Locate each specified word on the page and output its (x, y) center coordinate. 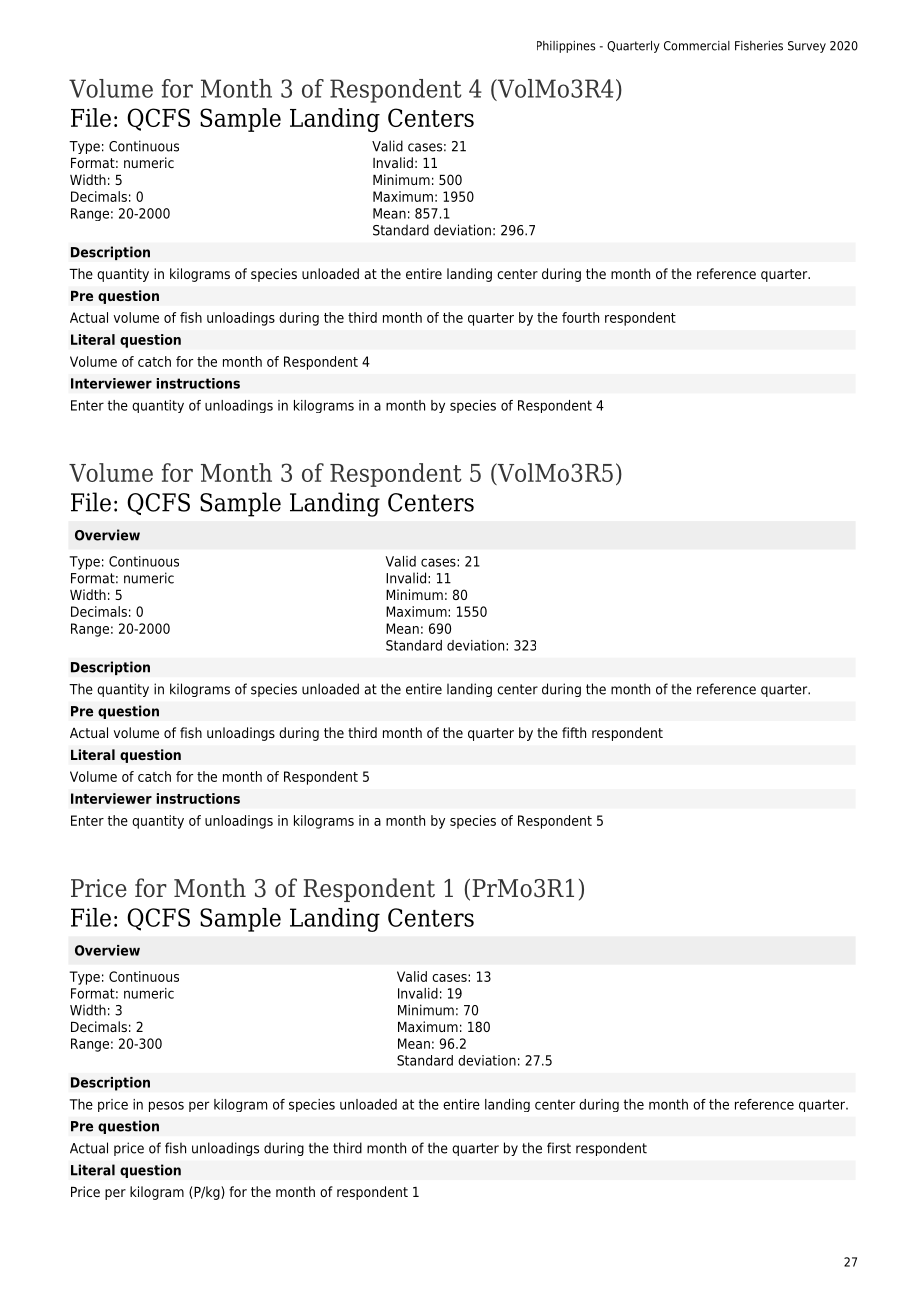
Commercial (697, 46)
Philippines (566, 47)
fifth (574, 732)
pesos (166, 1106)
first (559, 1148)
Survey (807, 47)
